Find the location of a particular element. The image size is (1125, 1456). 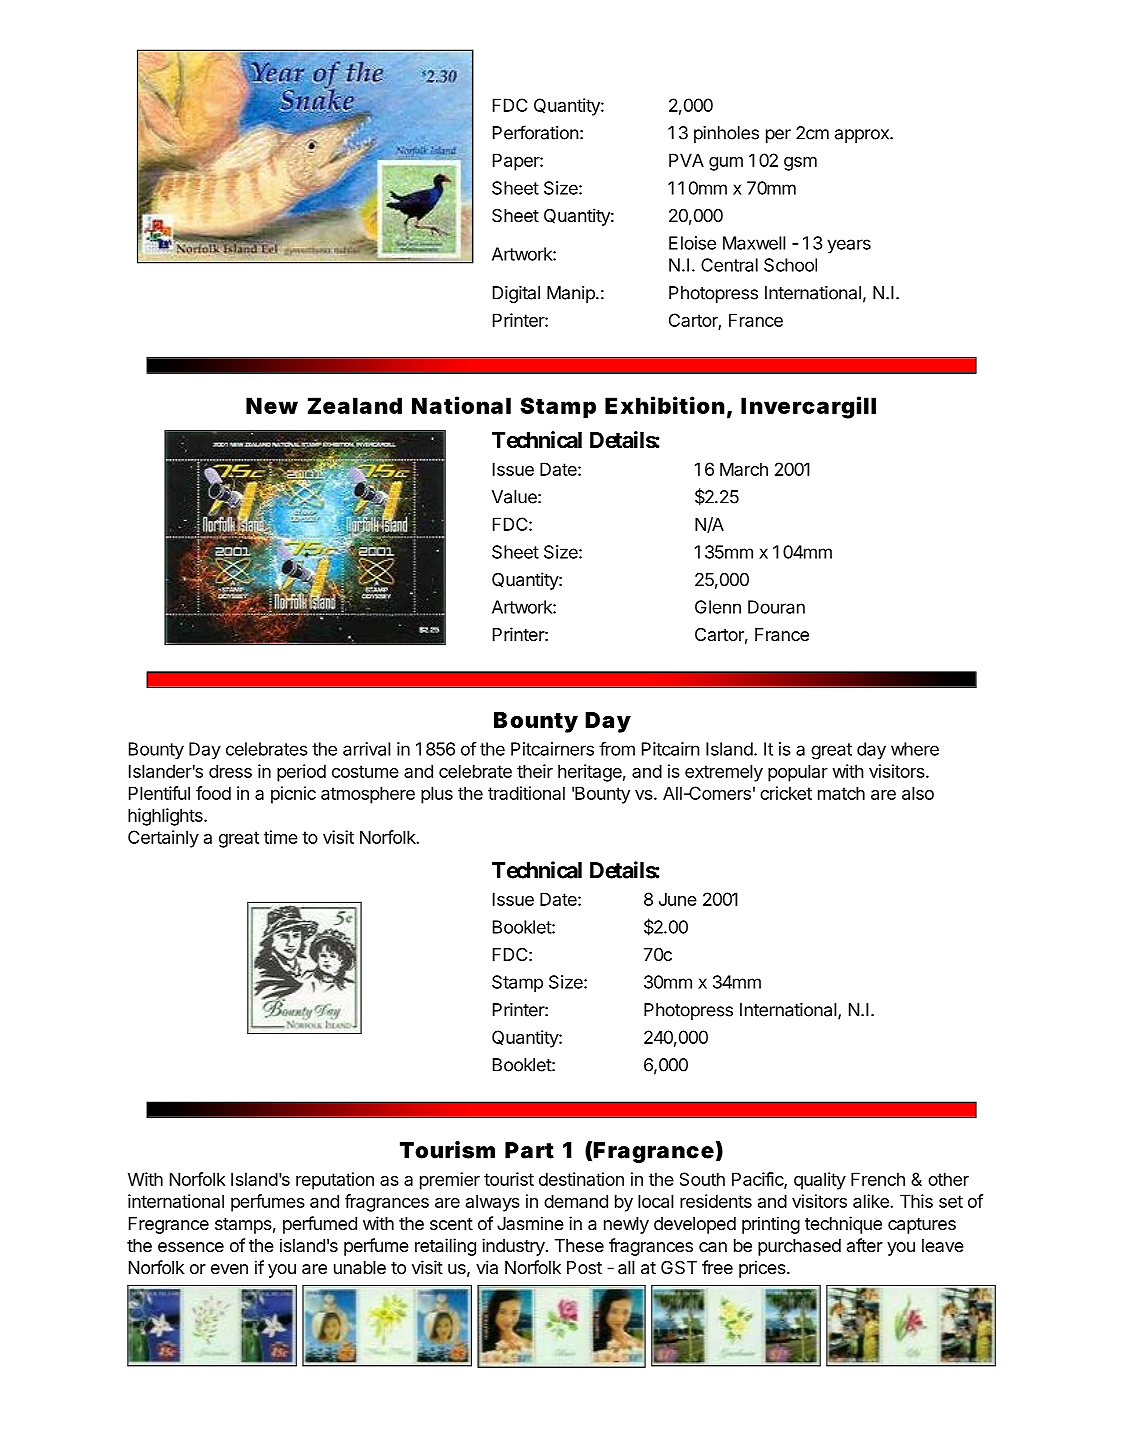

Perforation is located at coordinates (536, 132).
